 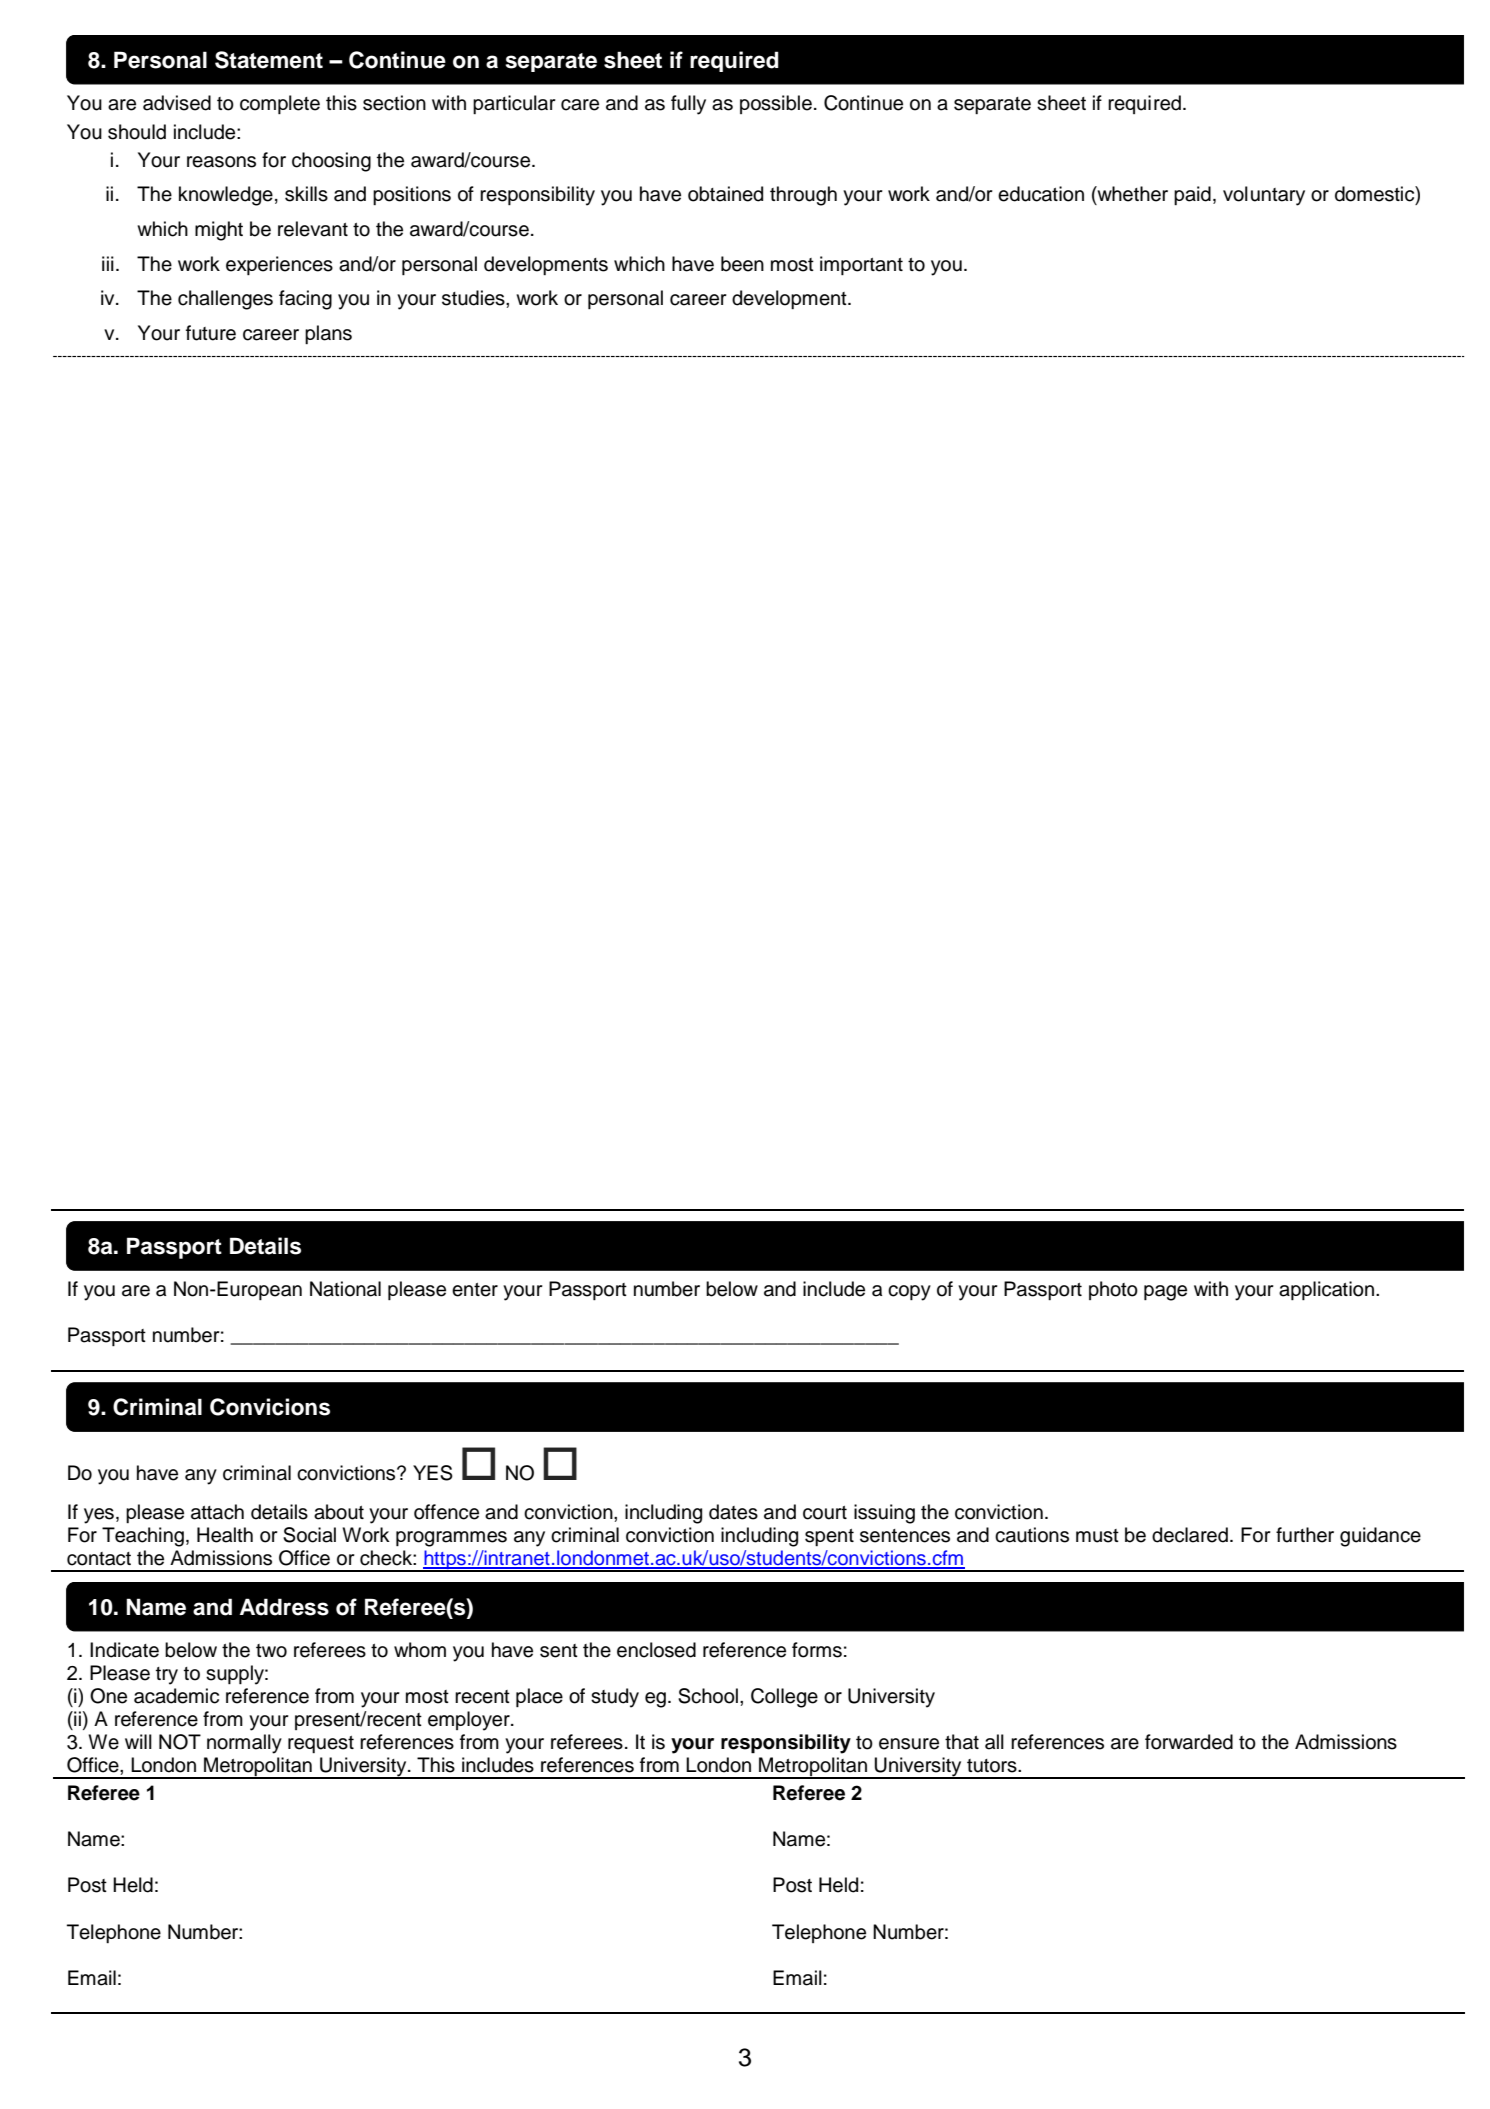 I want to click on School, so click(x=708, y=1696).
